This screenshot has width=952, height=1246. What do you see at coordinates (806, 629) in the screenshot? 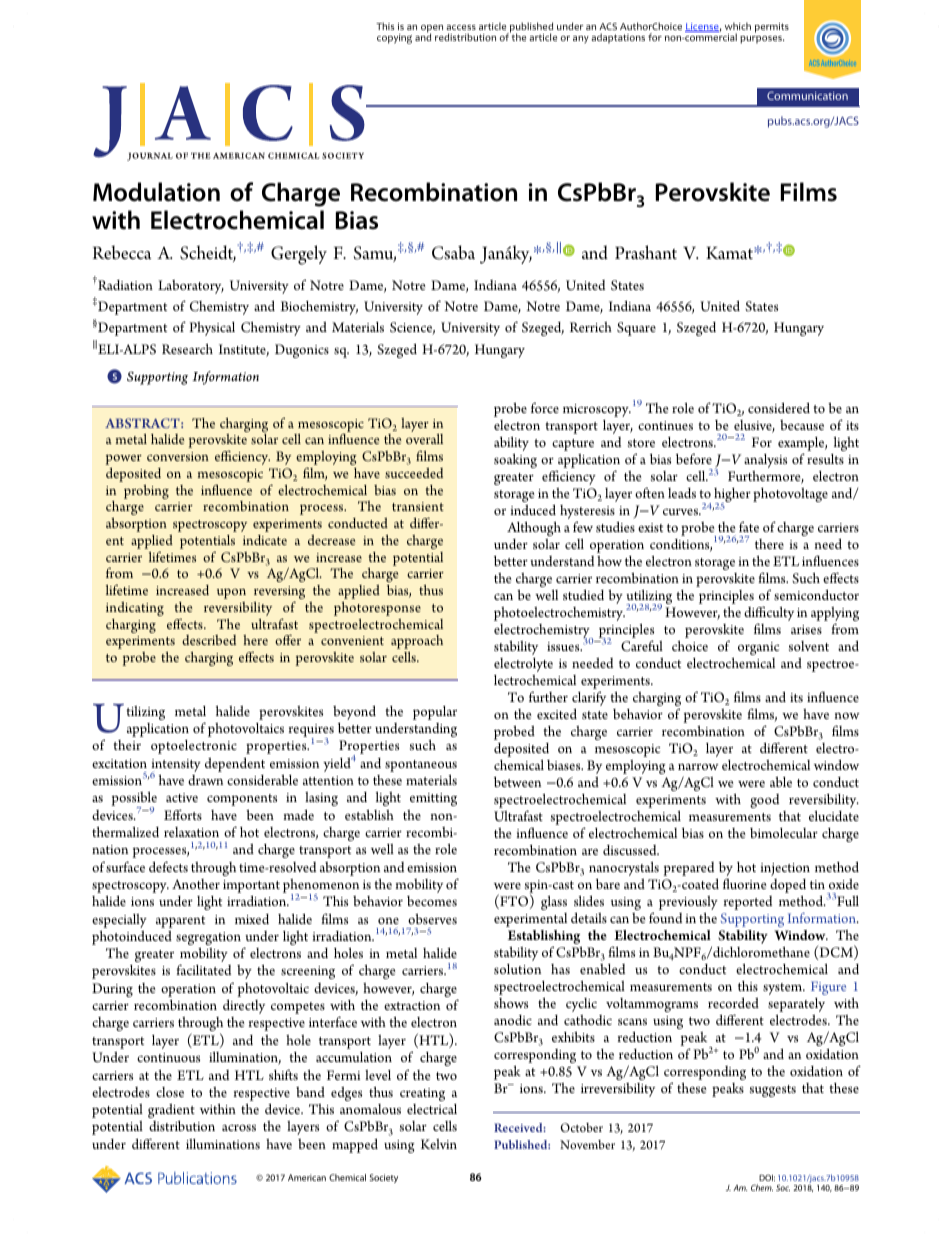
I see `arises` at bounding box center [806, 629].
